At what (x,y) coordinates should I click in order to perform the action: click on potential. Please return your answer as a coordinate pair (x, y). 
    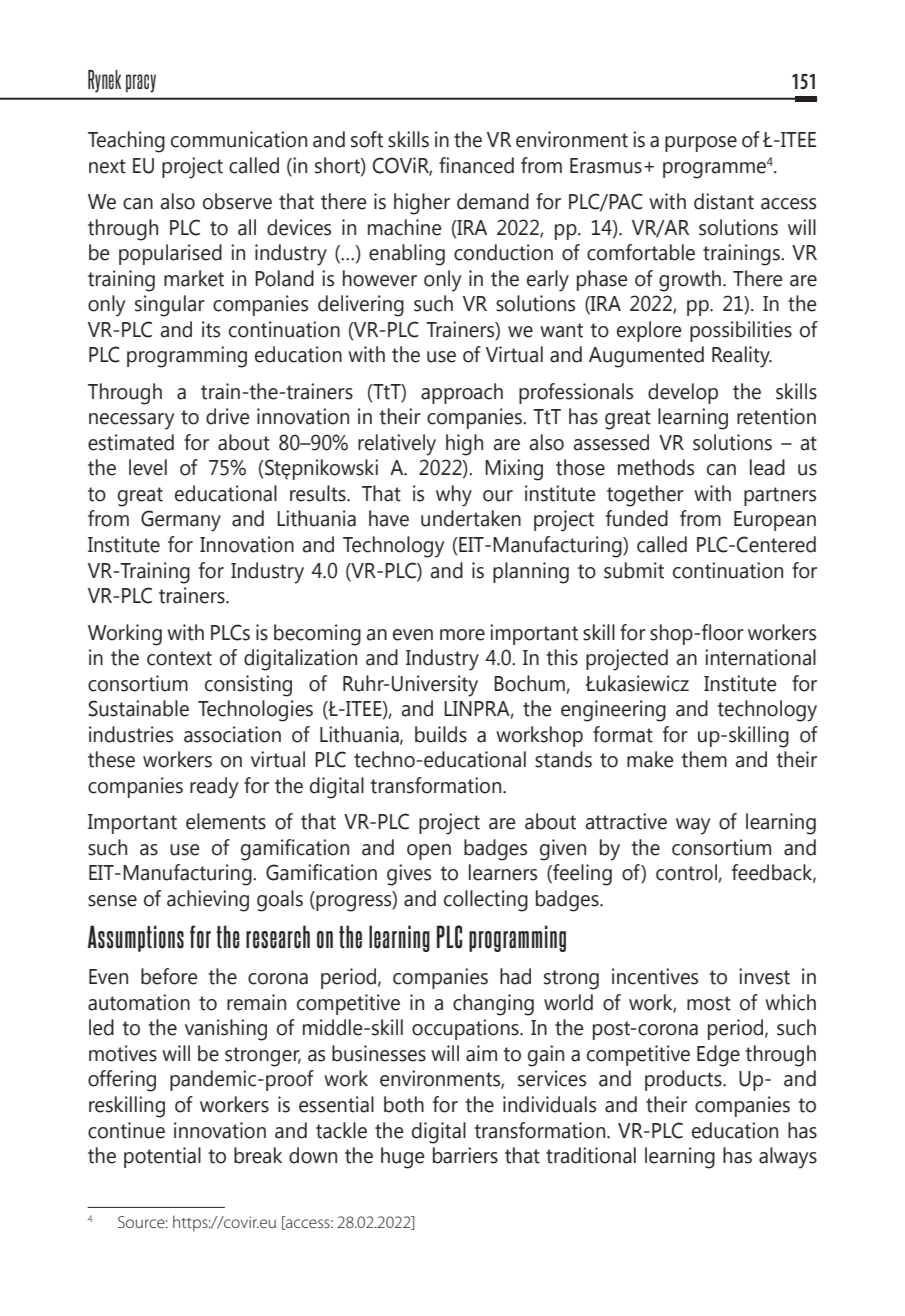
    Looking at the image, I should click on (162, 1157).
